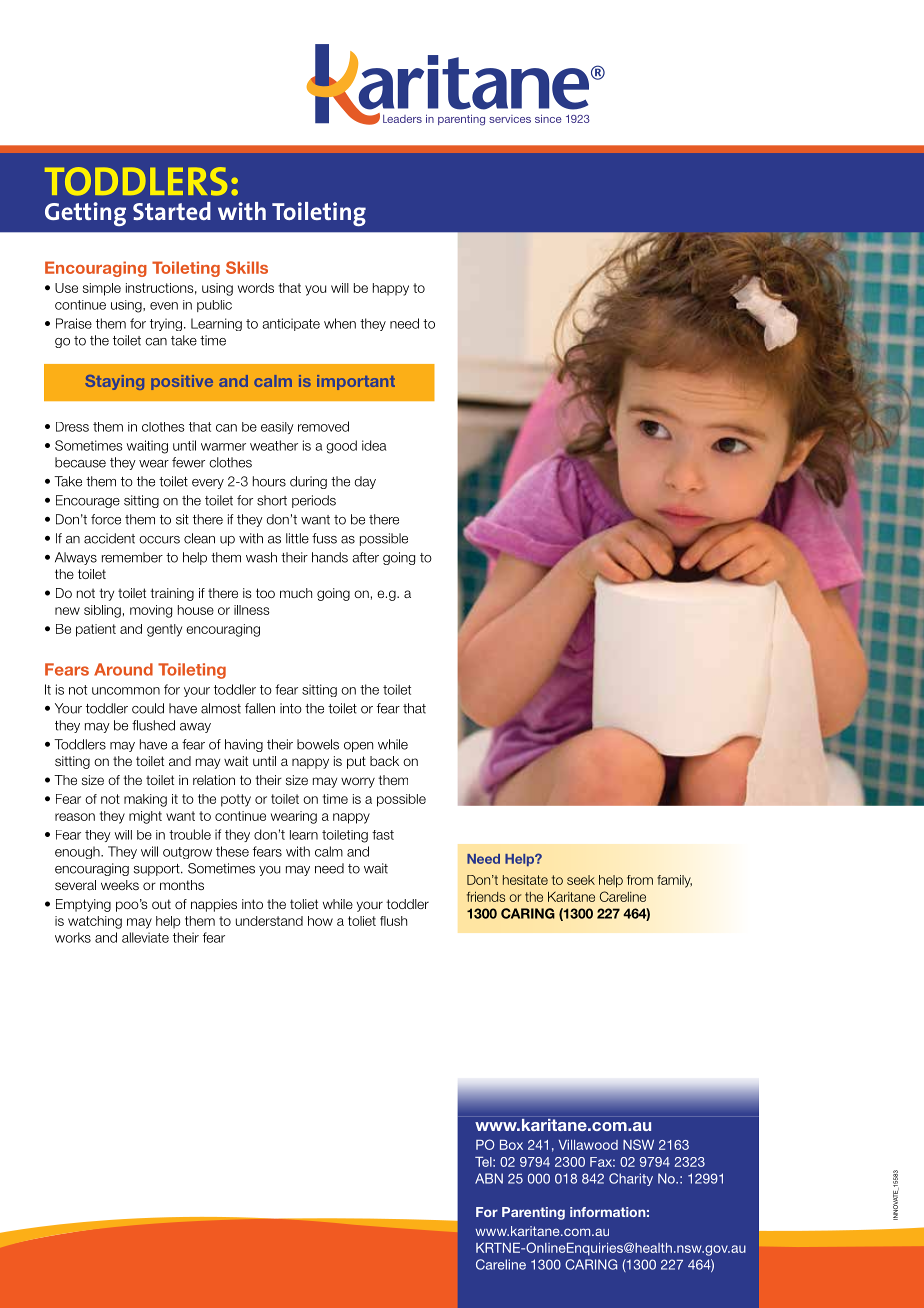  I want to click on alleviate, so click(145, 937).
